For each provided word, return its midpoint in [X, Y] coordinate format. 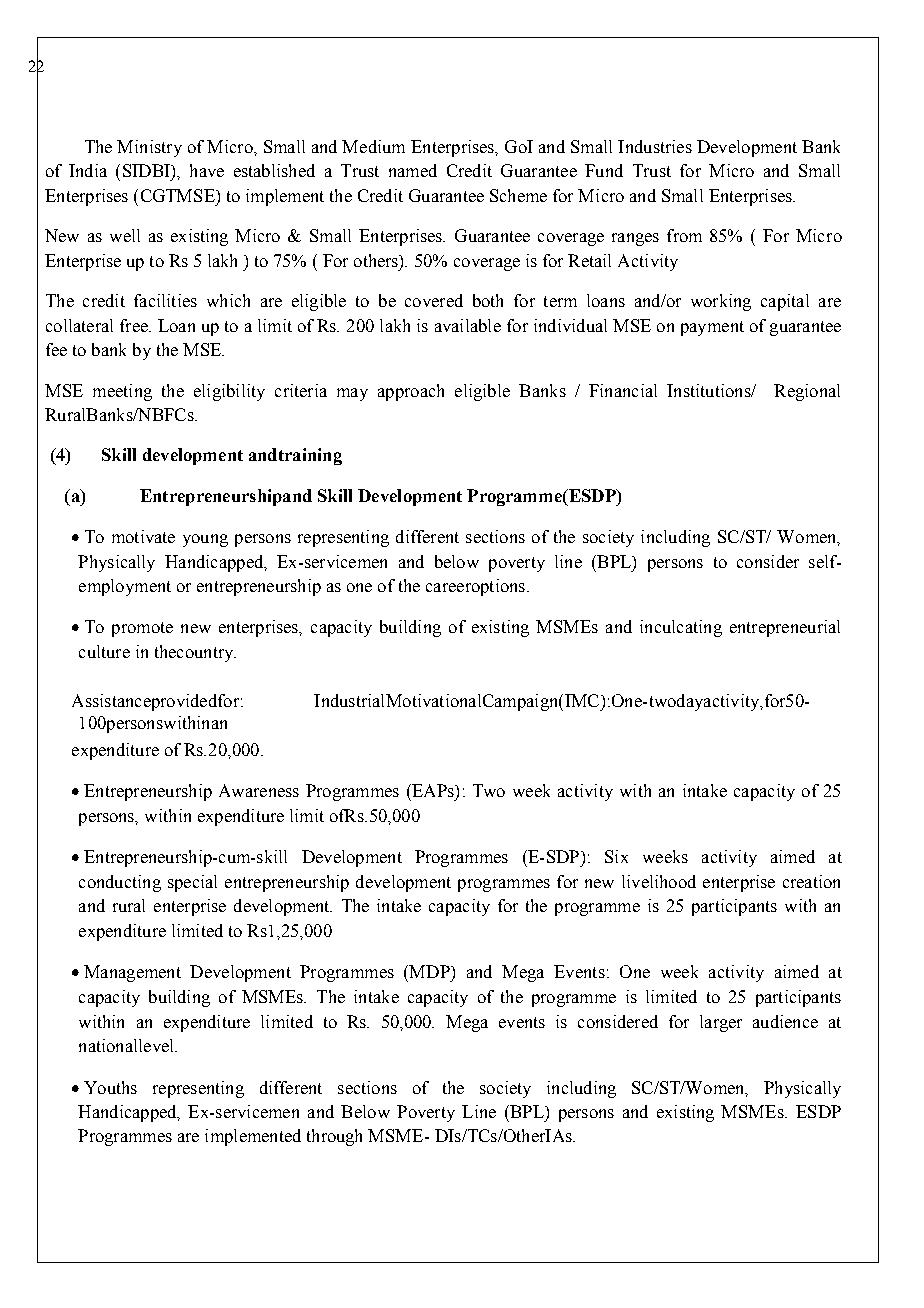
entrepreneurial [785, 628]
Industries [655, 146]
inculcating [681, 628]
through [334, 1137]
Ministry [149, 148]
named [413, 170]
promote [142, 629]
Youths [110, 1087]
